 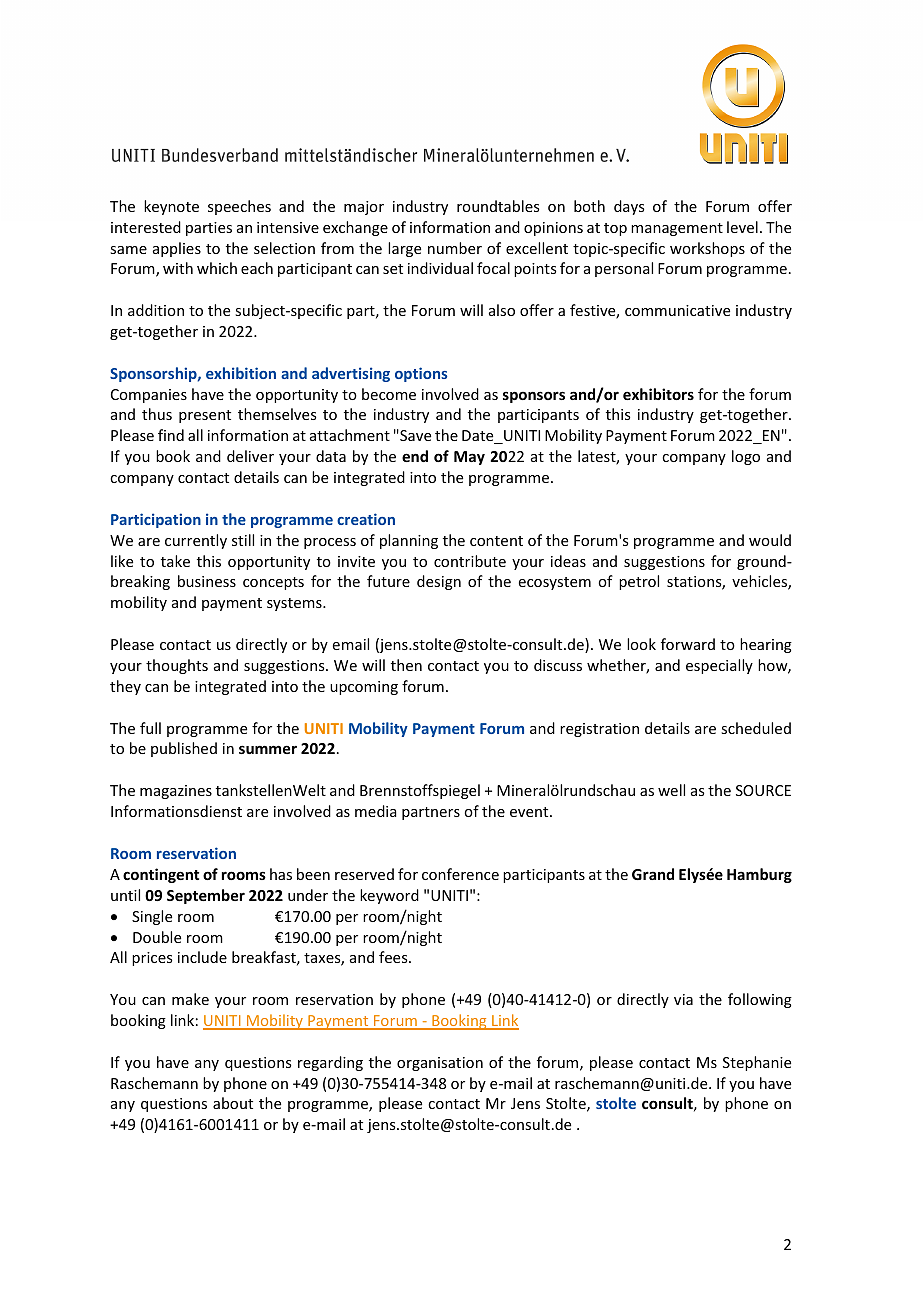 What do you see at coordinates (177, 249) in the screenshot?
I see `applies` at bounding box center [177, 249].
